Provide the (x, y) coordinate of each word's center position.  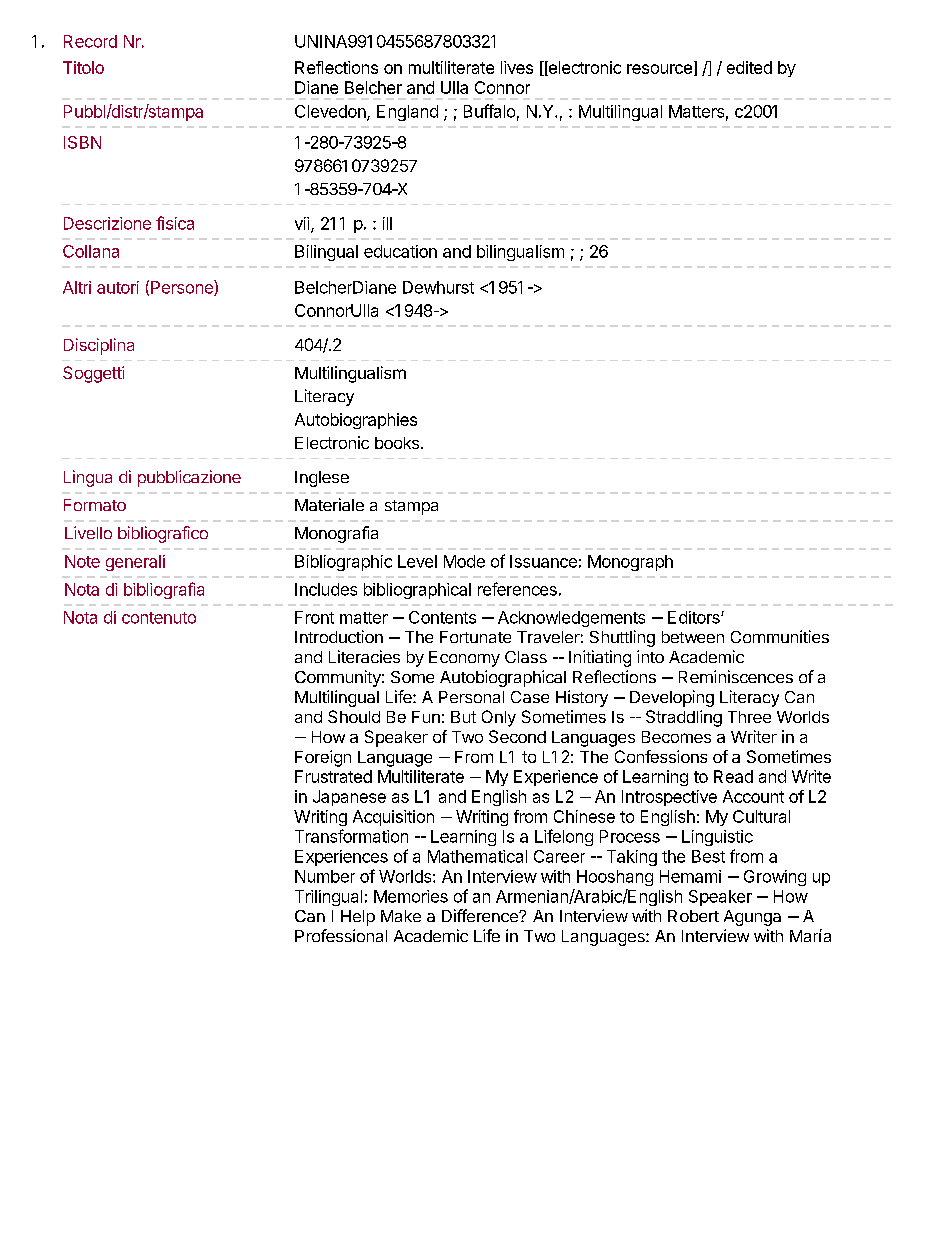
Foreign (323, 758)
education (400, 251)
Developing (672, 698)
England (407, 113)
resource (659, 69)
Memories (411, 896)
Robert (693, 916)
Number (325, 876)
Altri (77, 287)
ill (387, 223)
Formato (95, 505)
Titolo (83, 67)
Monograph (630, 563)
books (397, 443)
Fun (426, 717)
